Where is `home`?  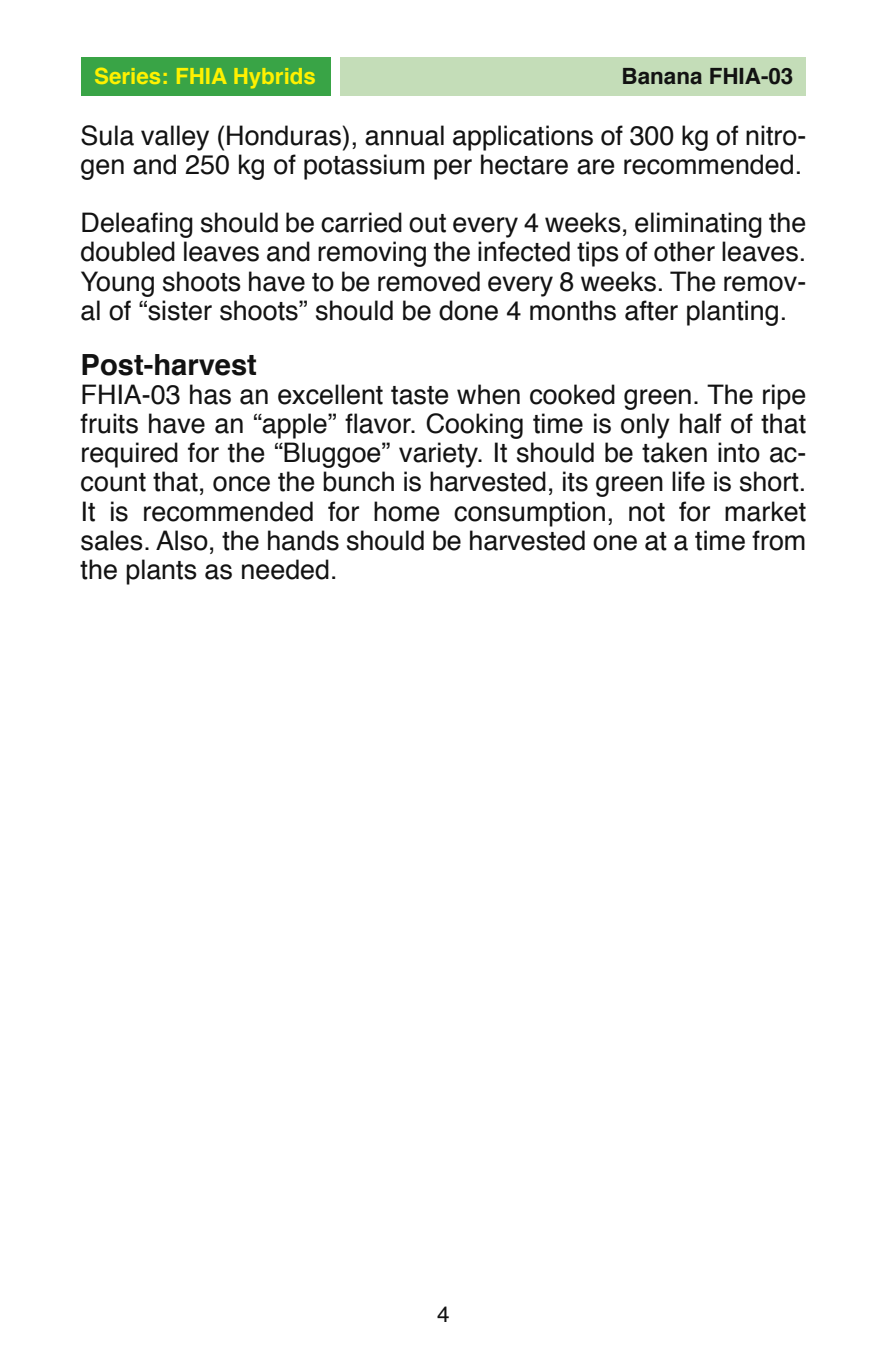 home is located at coordinates (407, 511).
